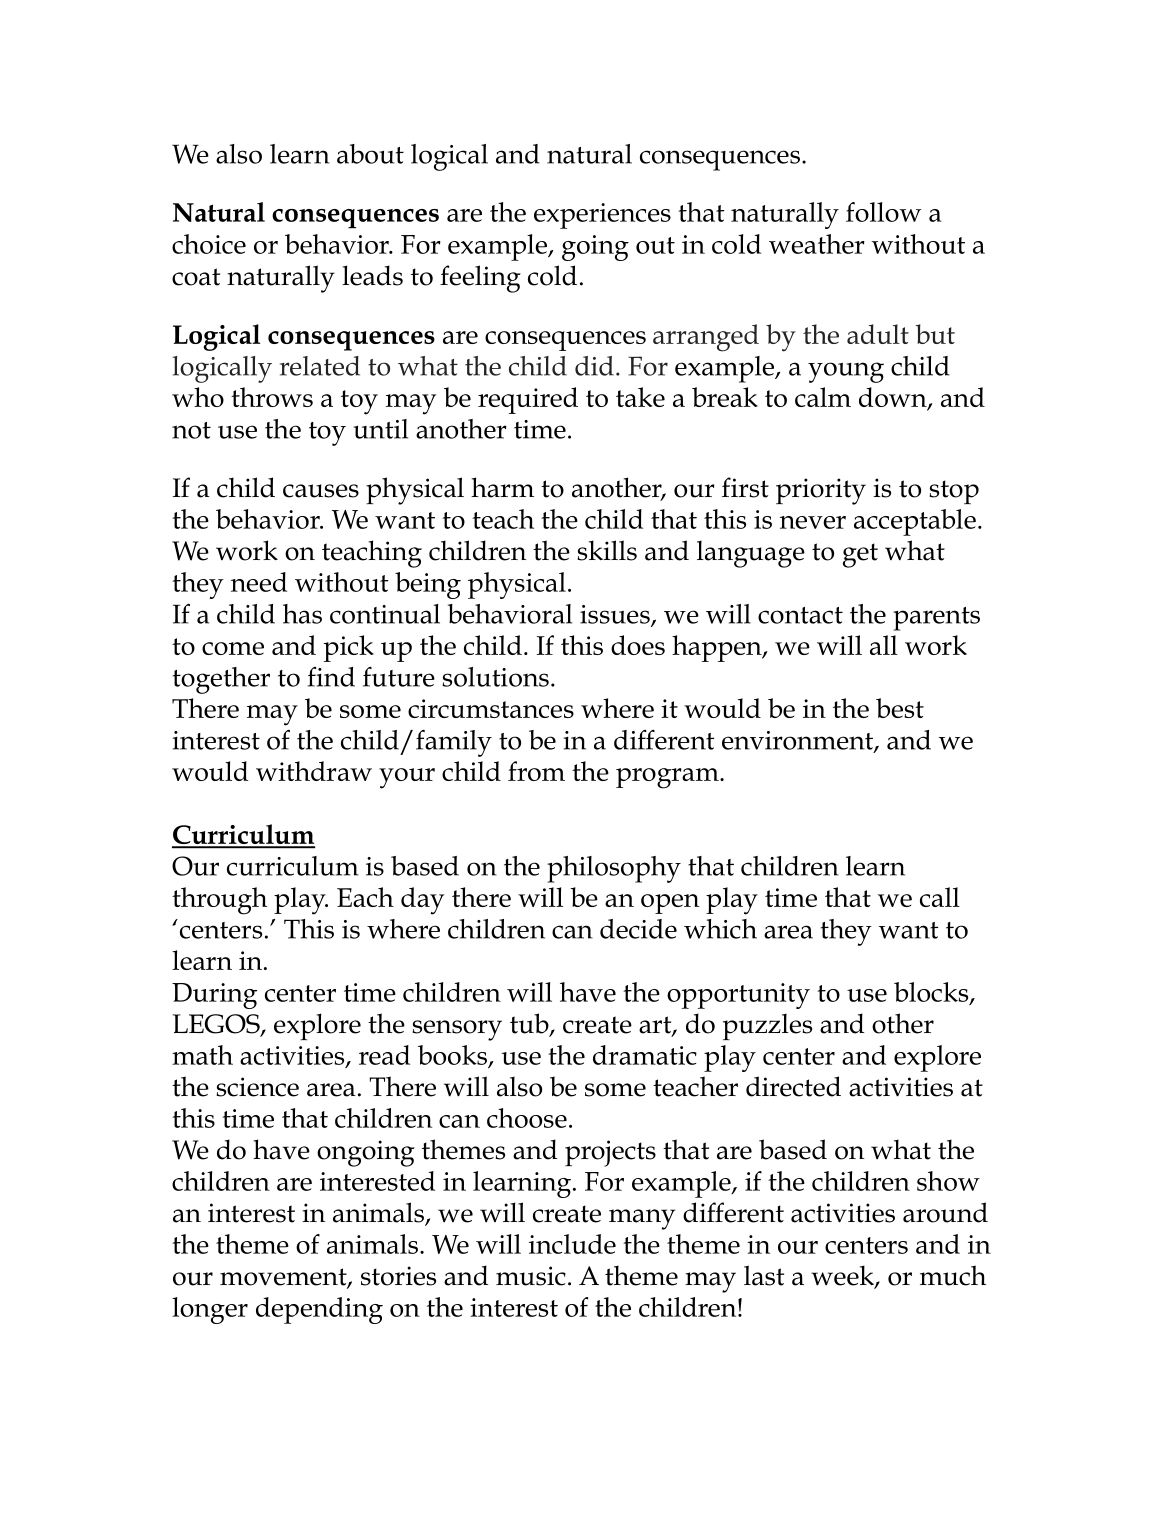 The width and height of the image is (1169, 1513). What do you see at coordinates (638, 929) in the image?
I see `decide` at bounding box center [638, 929].
